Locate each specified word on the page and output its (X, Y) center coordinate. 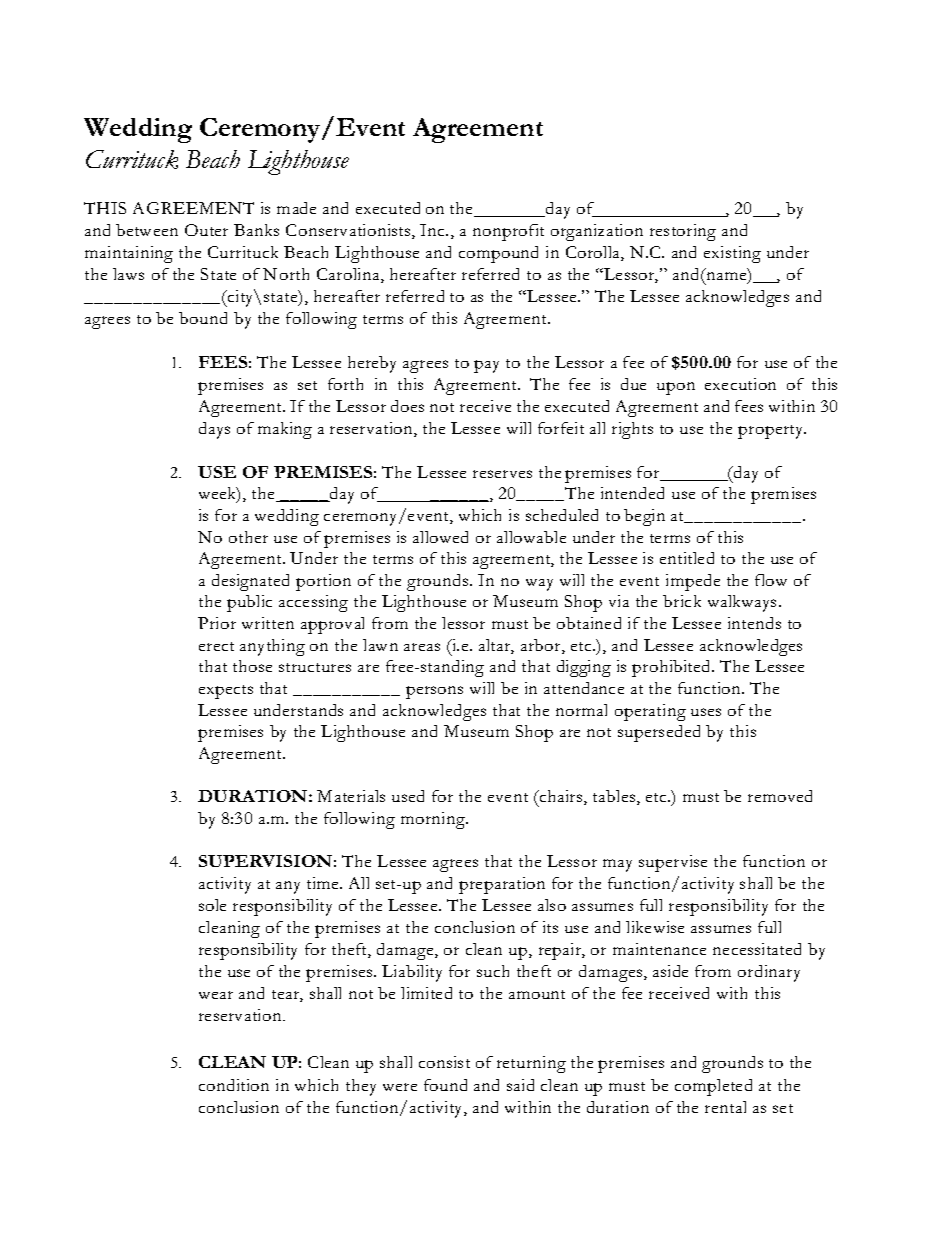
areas (422, 647)
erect (216, 646)
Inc (434, 230)
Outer (206, 230)
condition (234, 1085)
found (445, 1085)
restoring (683, 232)
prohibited (672, 668)
